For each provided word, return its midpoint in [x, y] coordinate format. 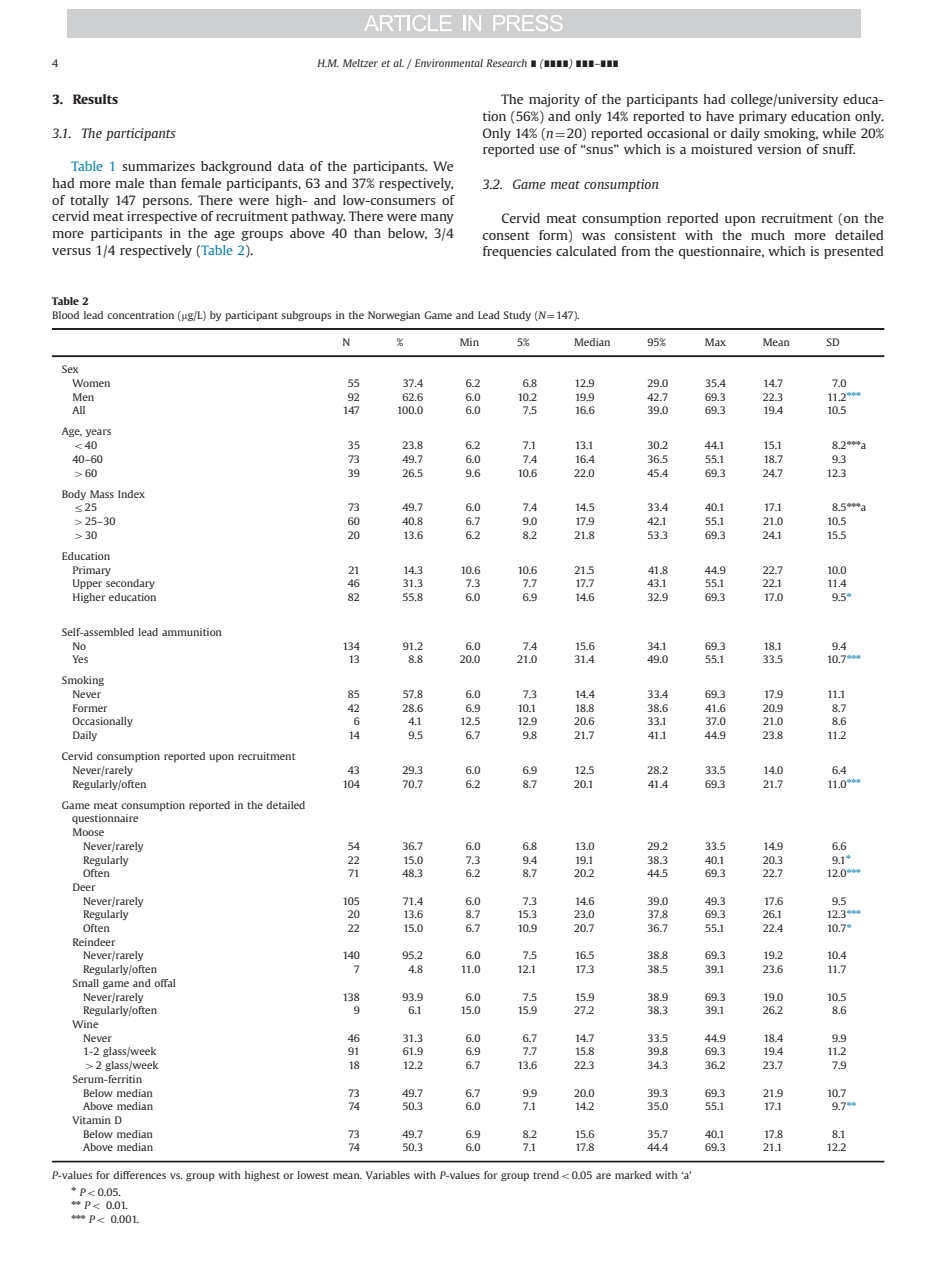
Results [95, 99]
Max [715, 342]
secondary [130, 584]
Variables [388, 1175]
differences [139, 1175]
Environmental [449, 63]
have [720, 116]
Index [131, 494]
